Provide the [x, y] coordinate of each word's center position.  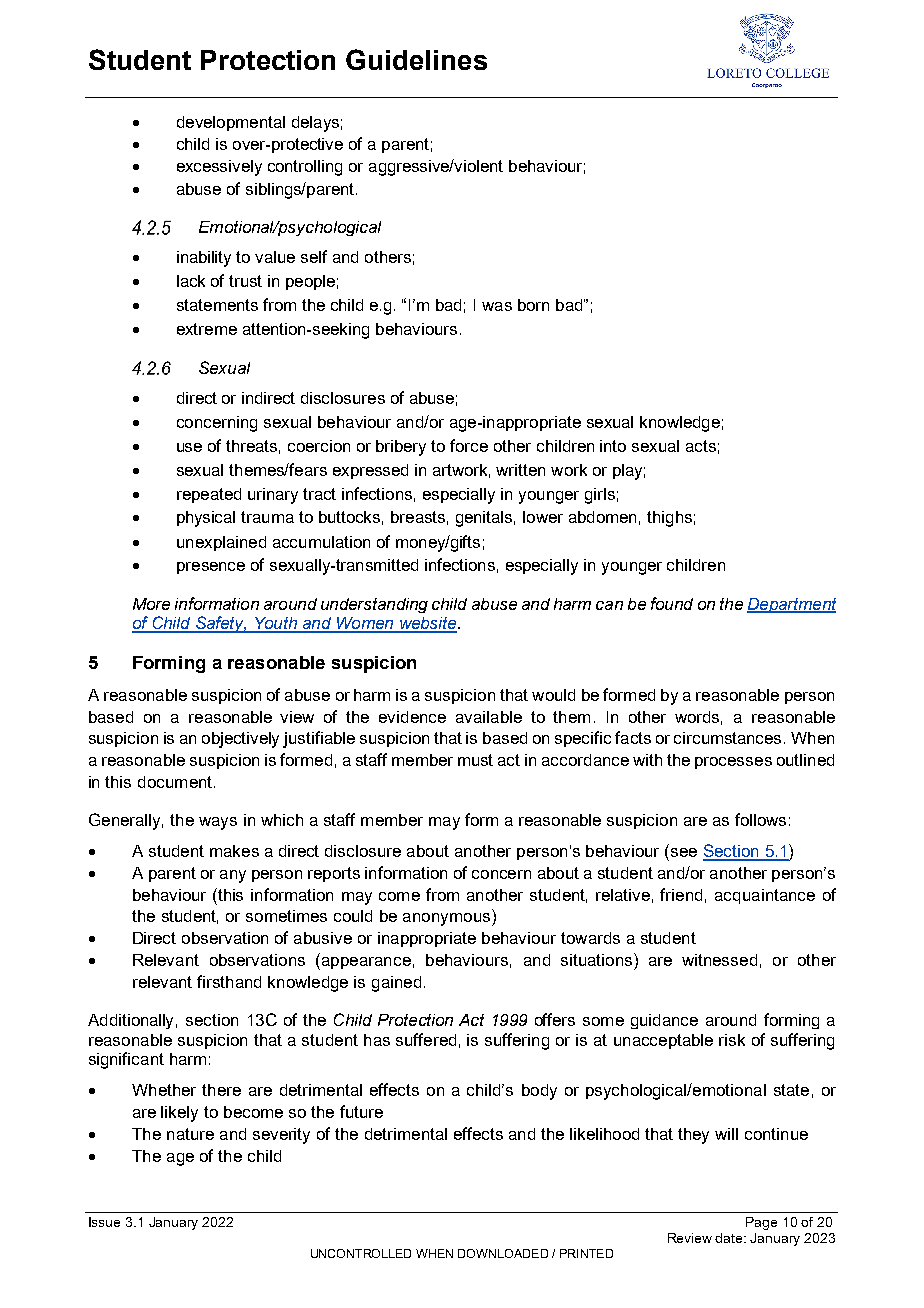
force [469, 445]
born [533, 305]
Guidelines [416, 59]
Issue [104, 1222]
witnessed [719, 960]
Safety [220, 624]
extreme [207, 329]
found [672, 603]
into [613, 446]
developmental [231, 123]
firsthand [229, 981]
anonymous [448, 919]
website [428, 624]
